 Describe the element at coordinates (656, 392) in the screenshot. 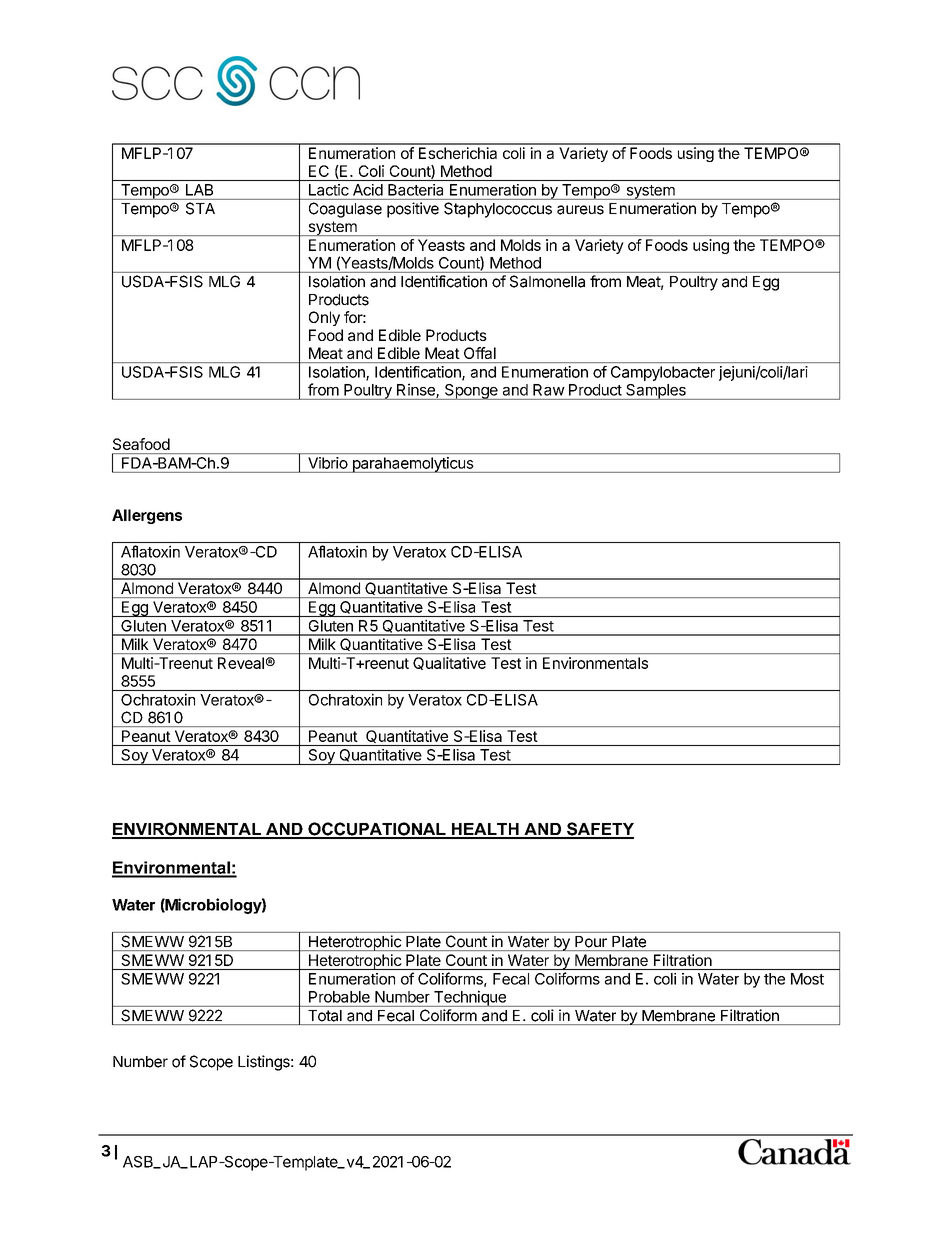

I see `Samples` at that location.
